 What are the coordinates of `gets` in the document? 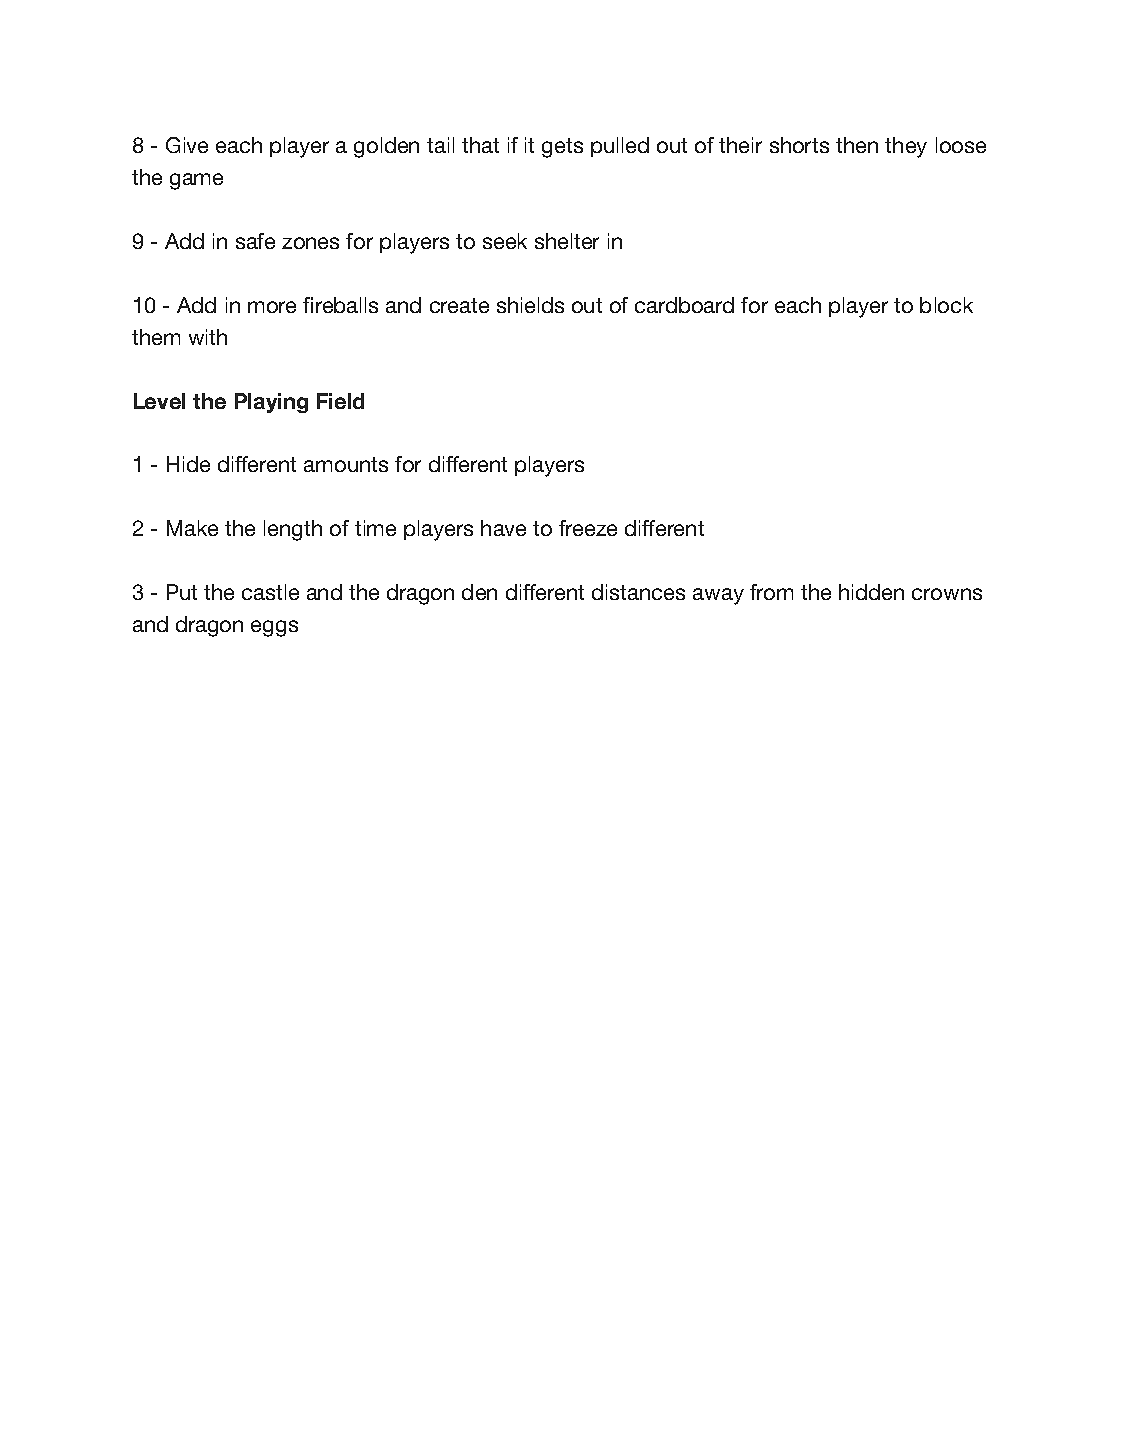 It's located at (562, 148).
